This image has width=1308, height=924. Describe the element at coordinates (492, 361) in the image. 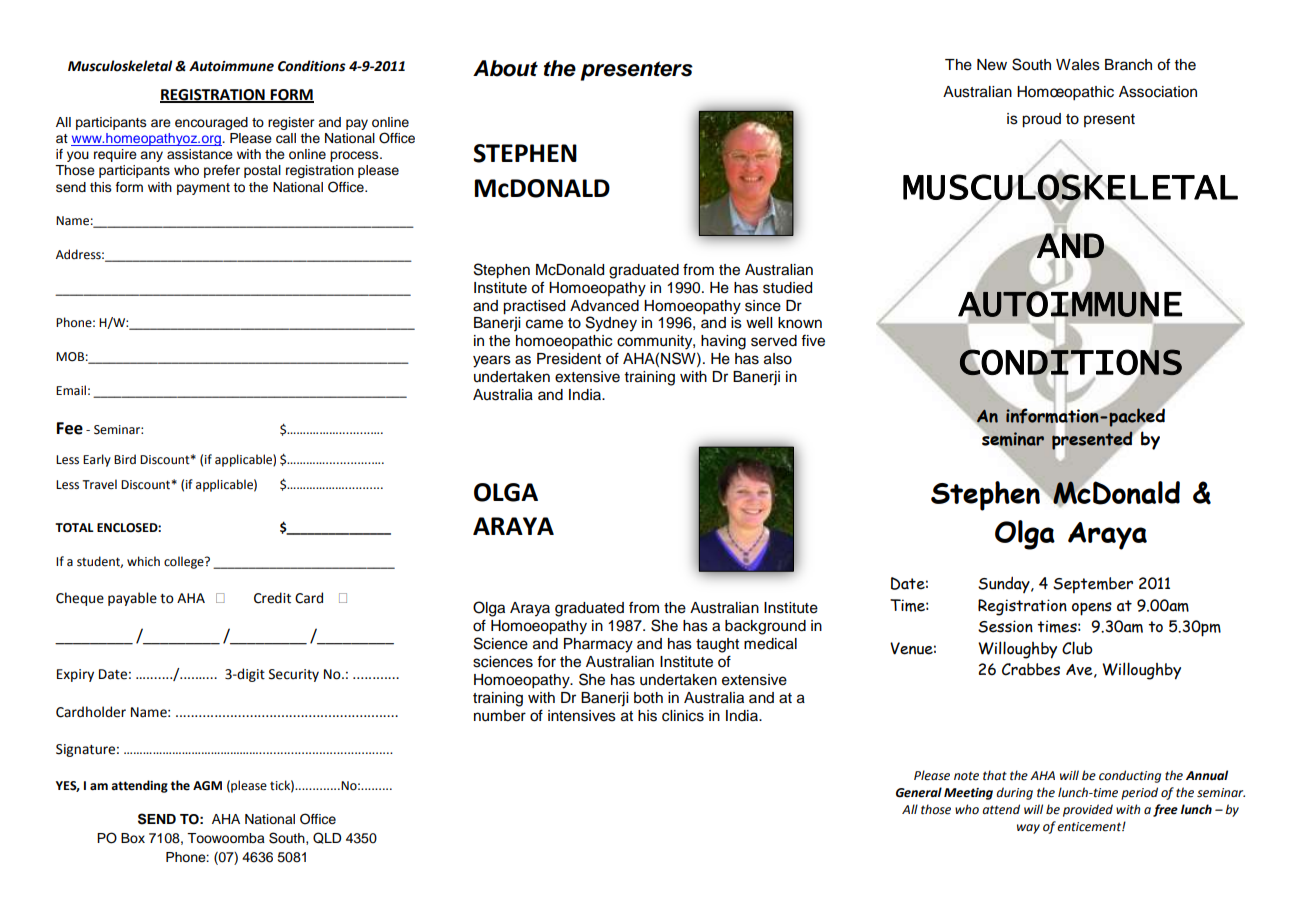

I see `years` at that location.
